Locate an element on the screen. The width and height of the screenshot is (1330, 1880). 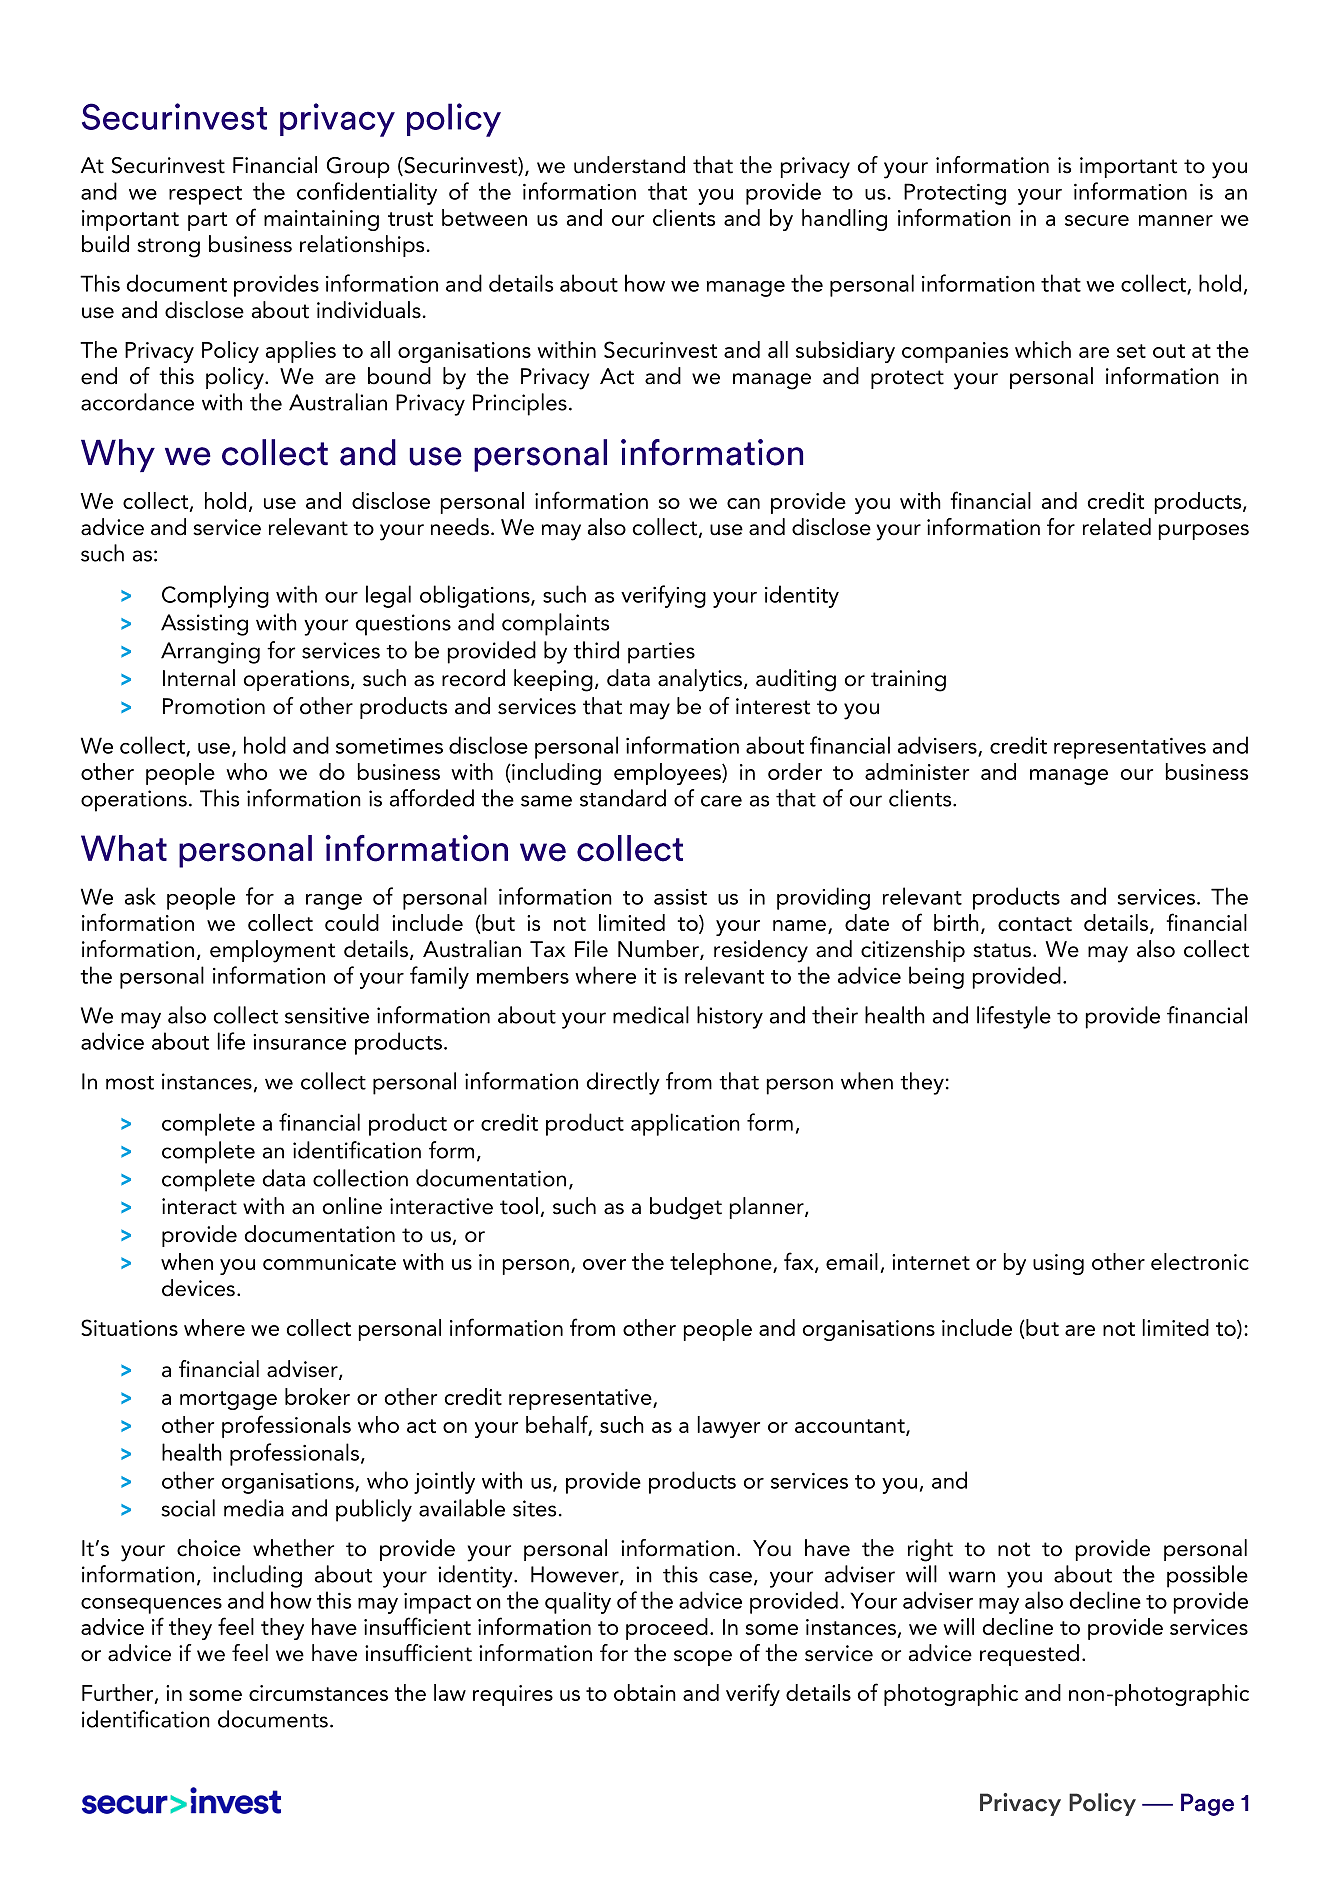
respect is located at coordinates (205, 195).
